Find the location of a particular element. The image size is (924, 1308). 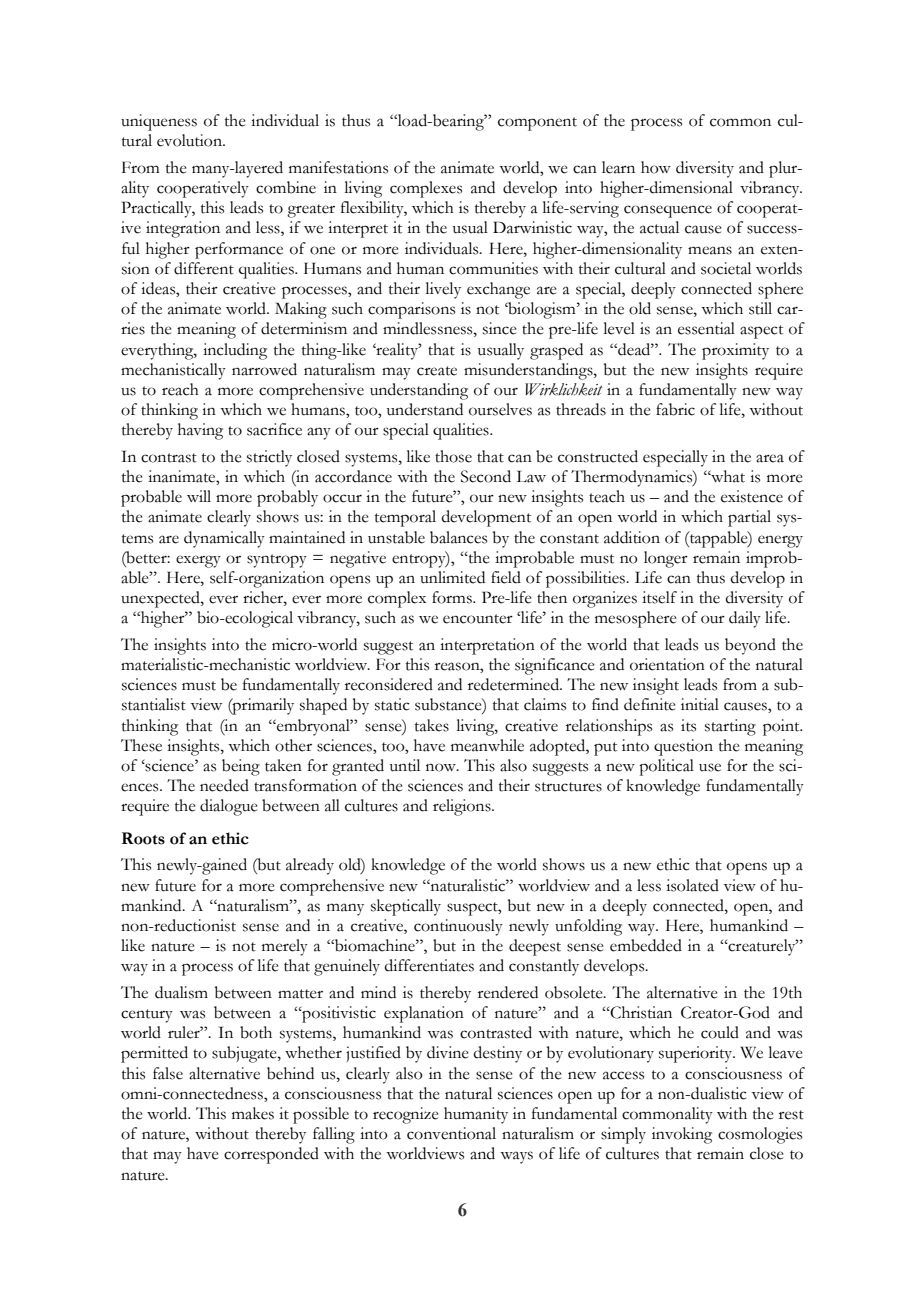

makes is located at coordinates (253, 1113).
